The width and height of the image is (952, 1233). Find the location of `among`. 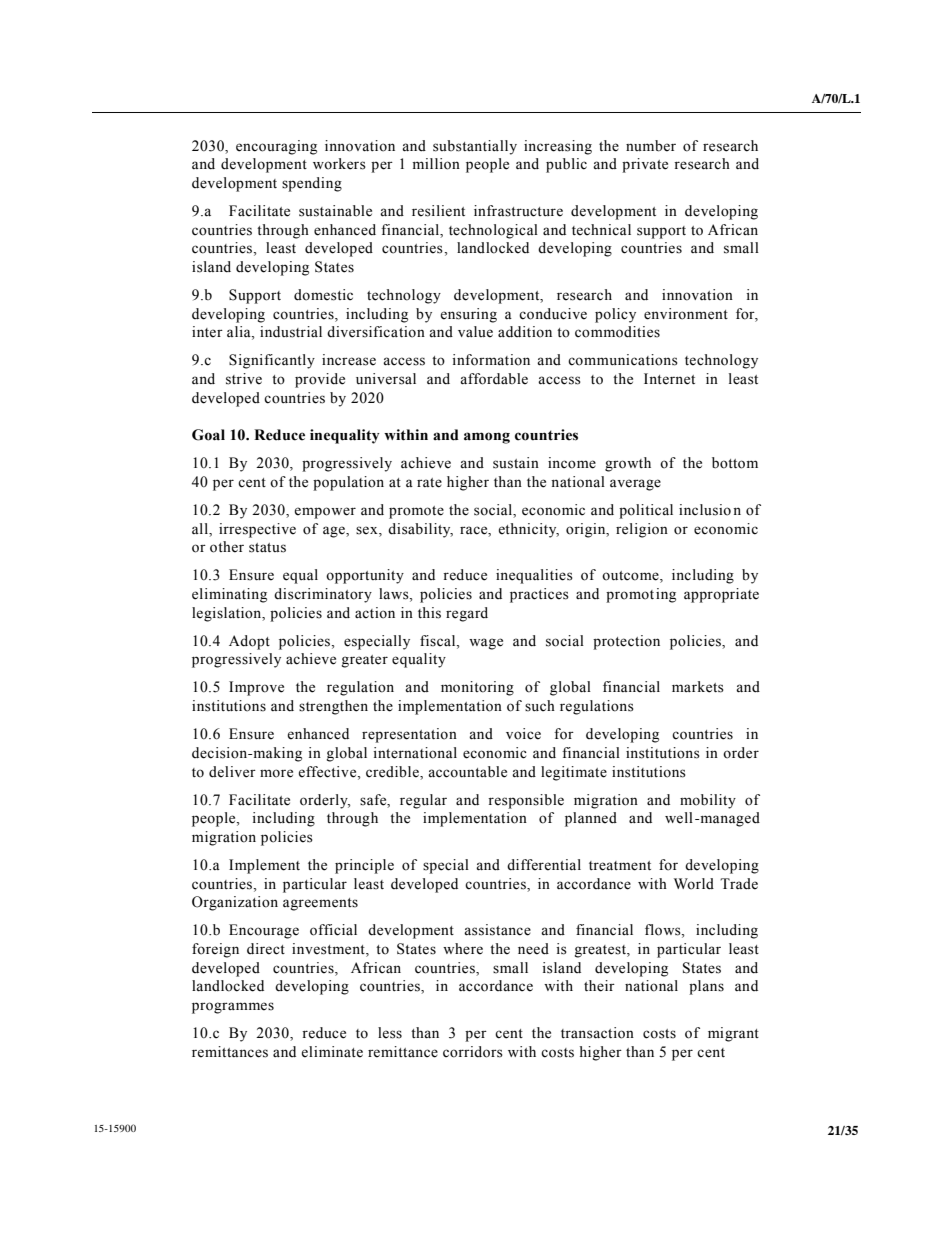

among is located at coordinates (487, 438).
